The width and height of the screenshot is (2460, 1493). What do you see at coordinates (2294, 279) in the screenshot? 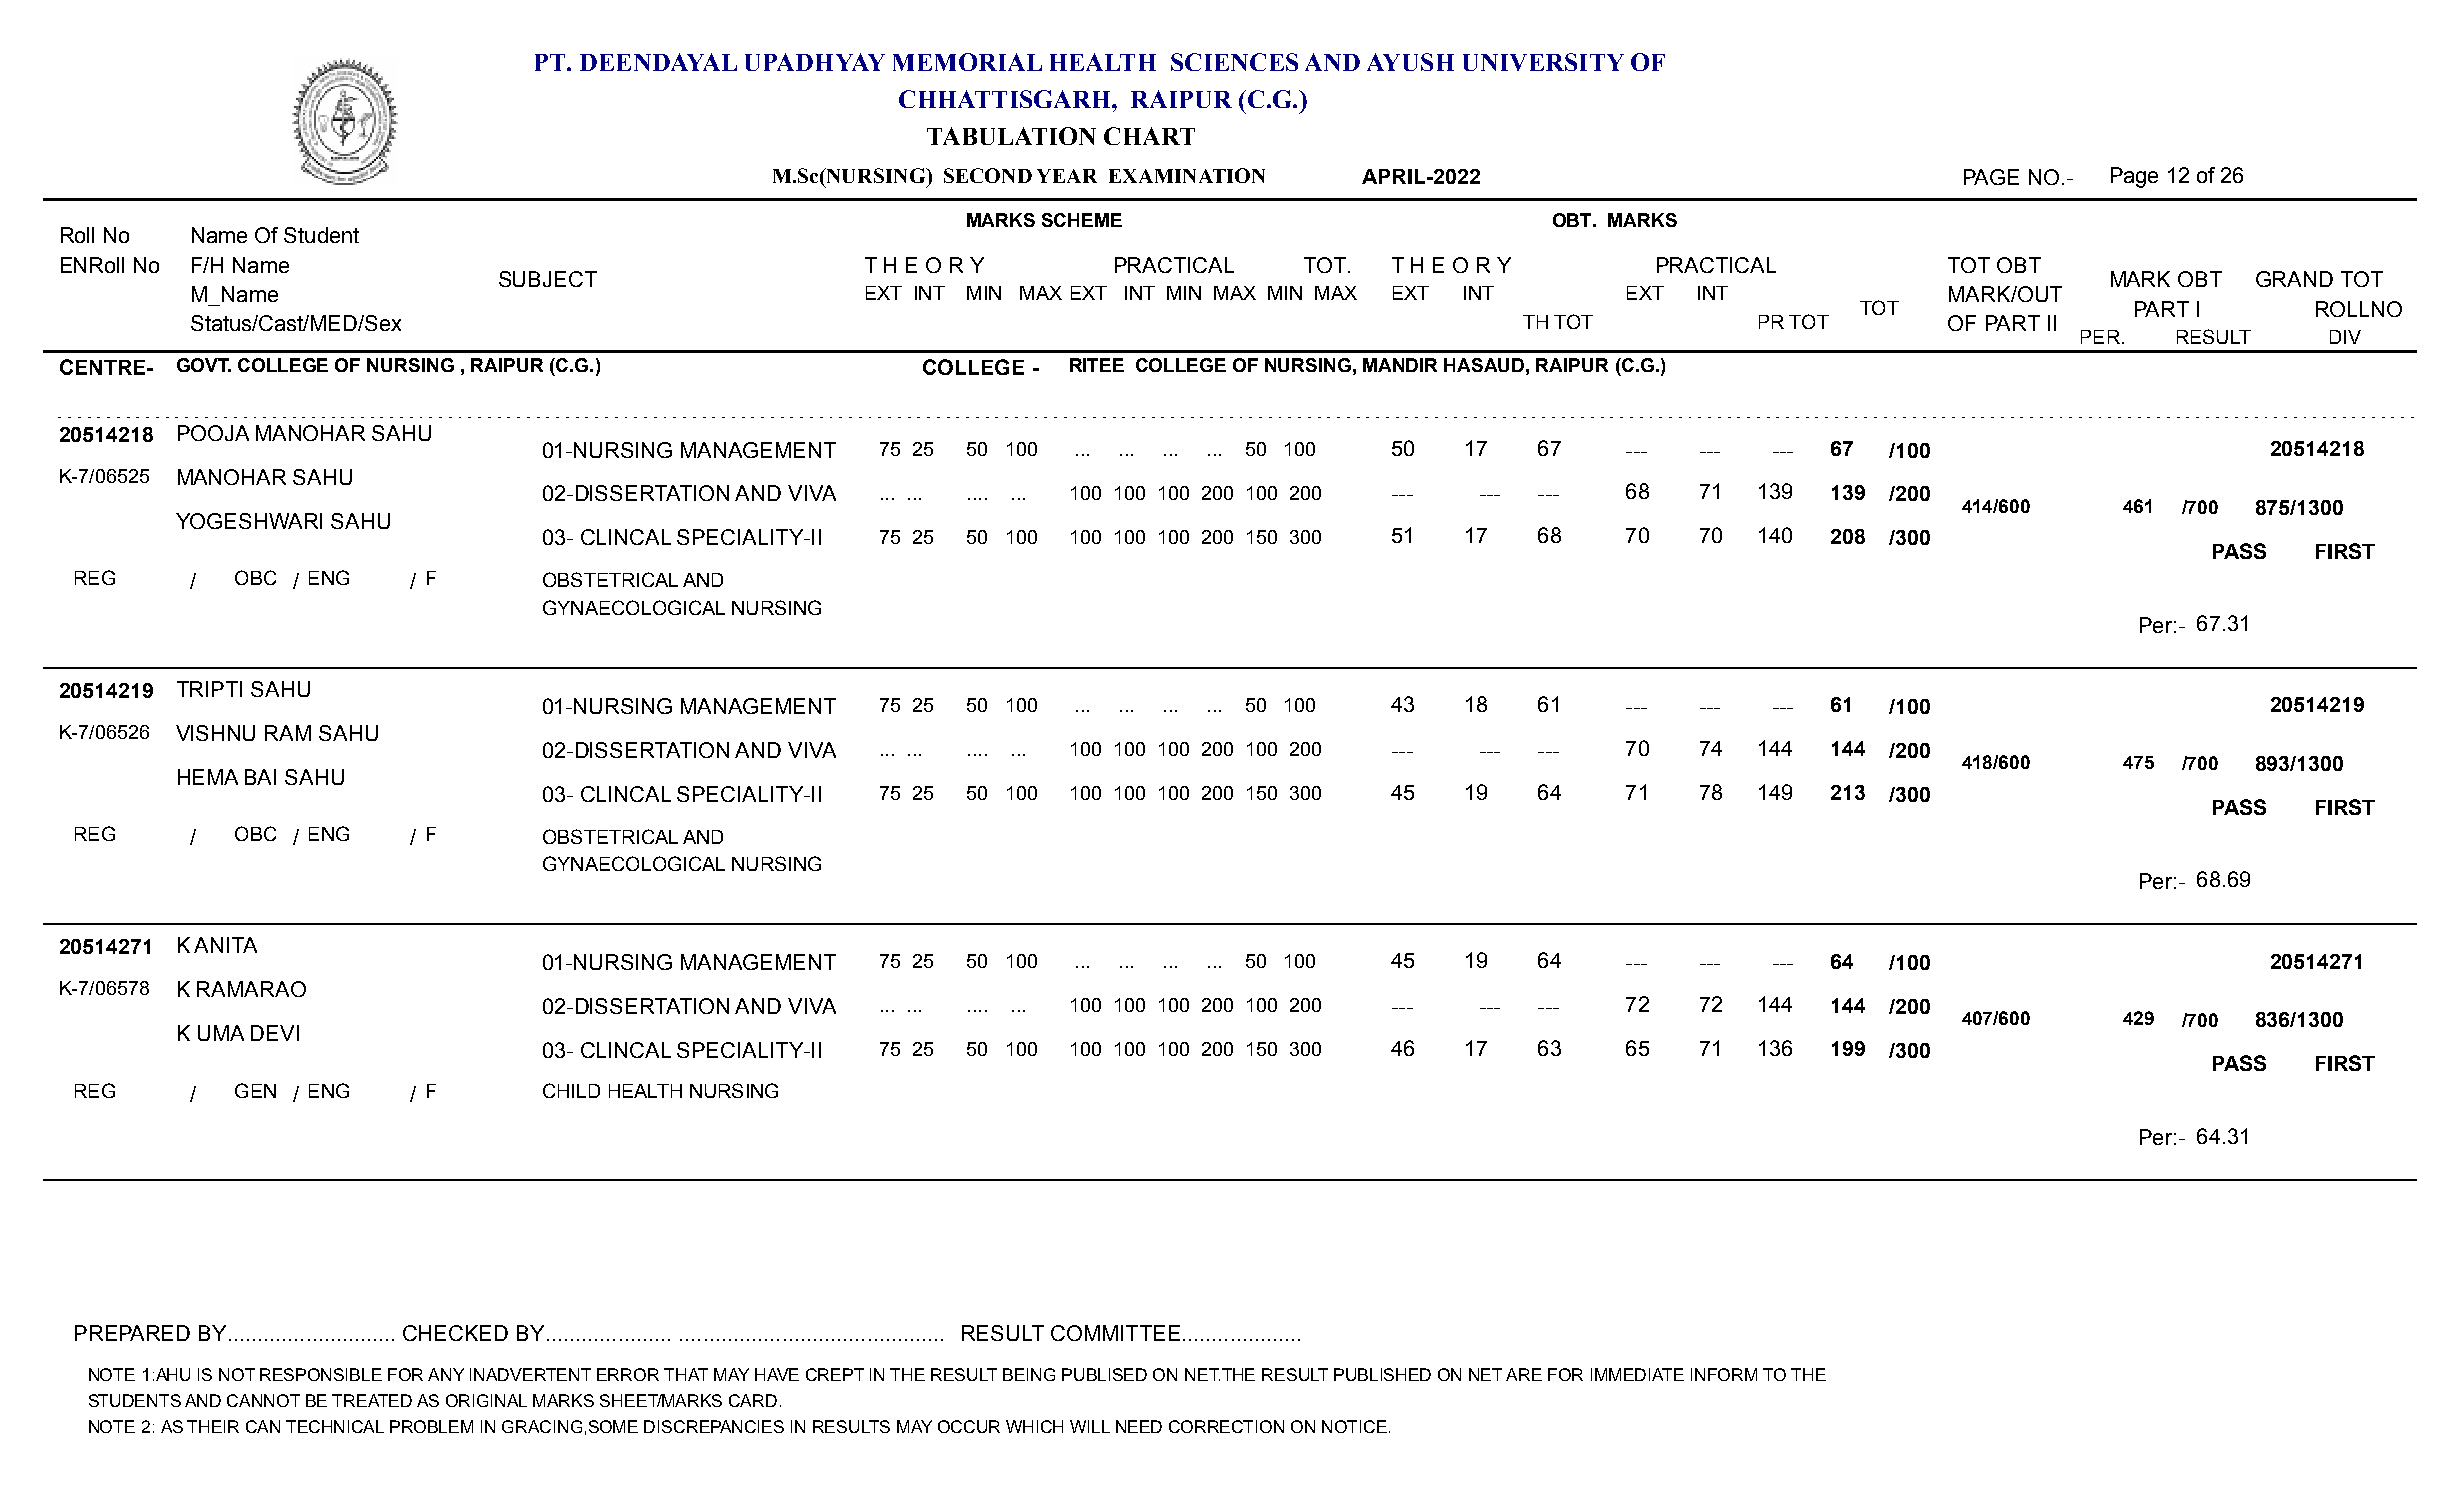
I see `GRAND` at bounding box center [2294, 279].
